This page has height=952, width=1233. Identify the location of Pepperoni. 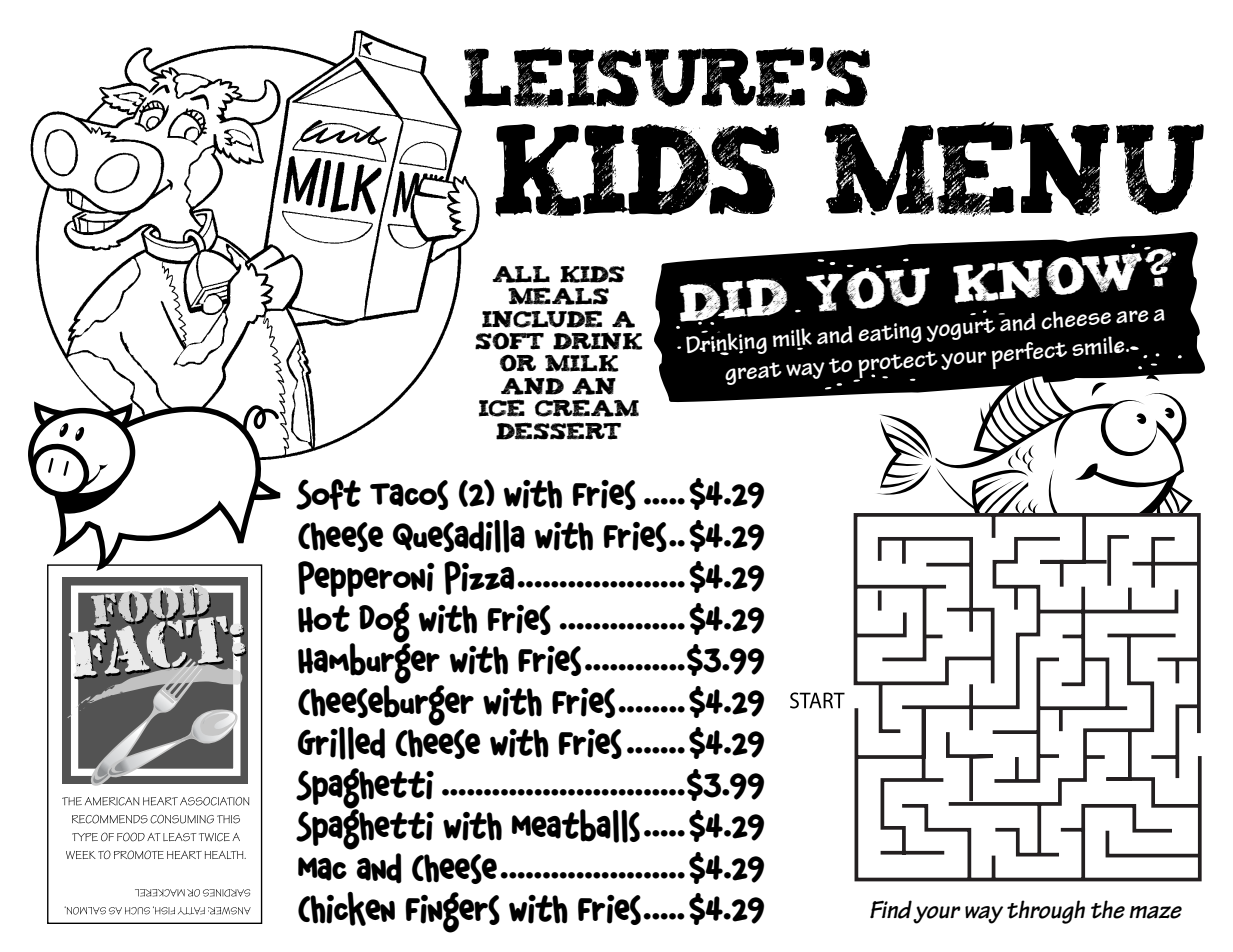
(366, 579).
